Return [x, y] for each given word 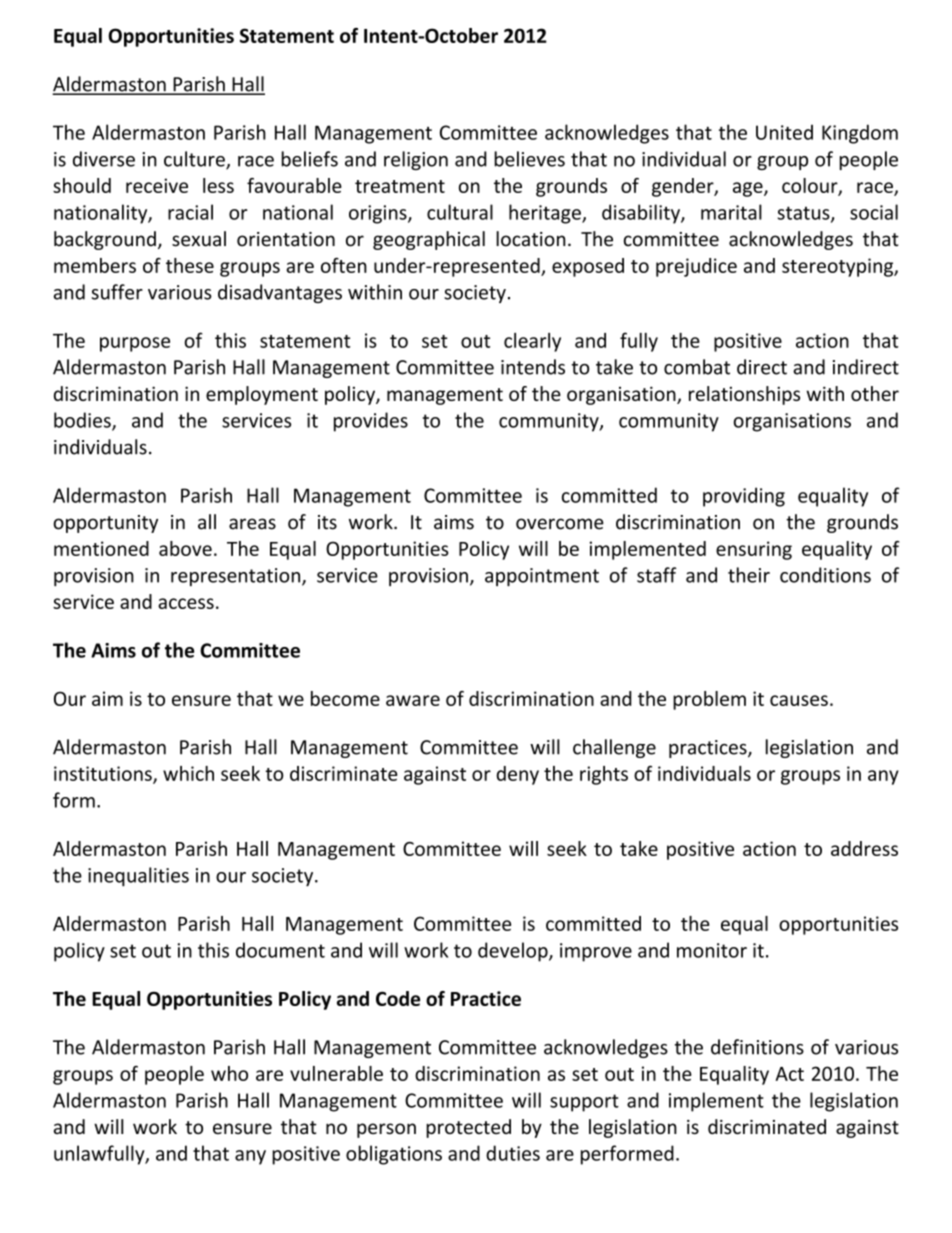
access [186, 603]
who [229, 1073]
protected [468, 1128]
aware [413, 700]
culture [195, 160]
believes [529, 159]
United [784, 132]
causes [799, 700]
